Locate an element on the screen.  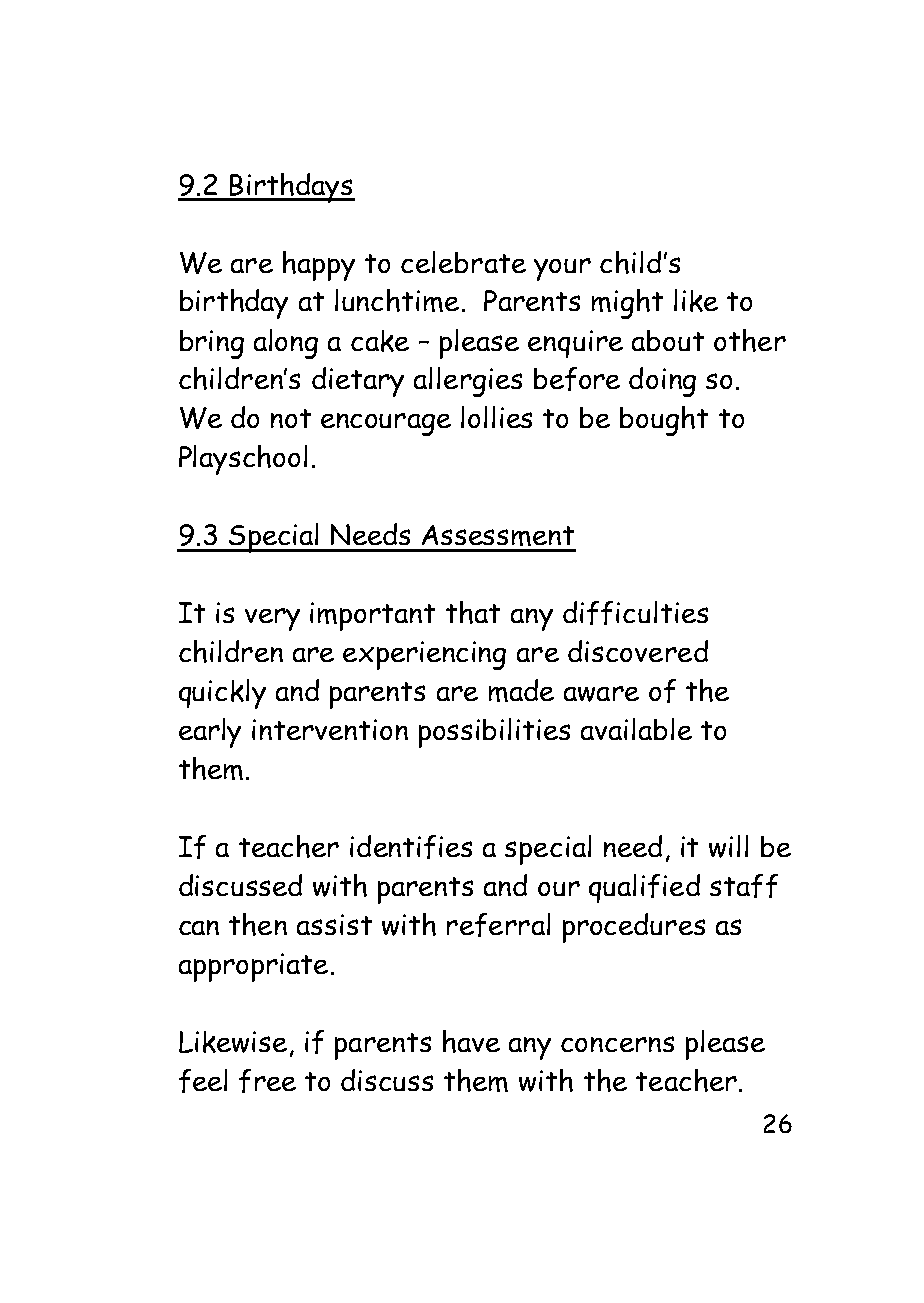
celebrate is located at coordinates (463, 262).
